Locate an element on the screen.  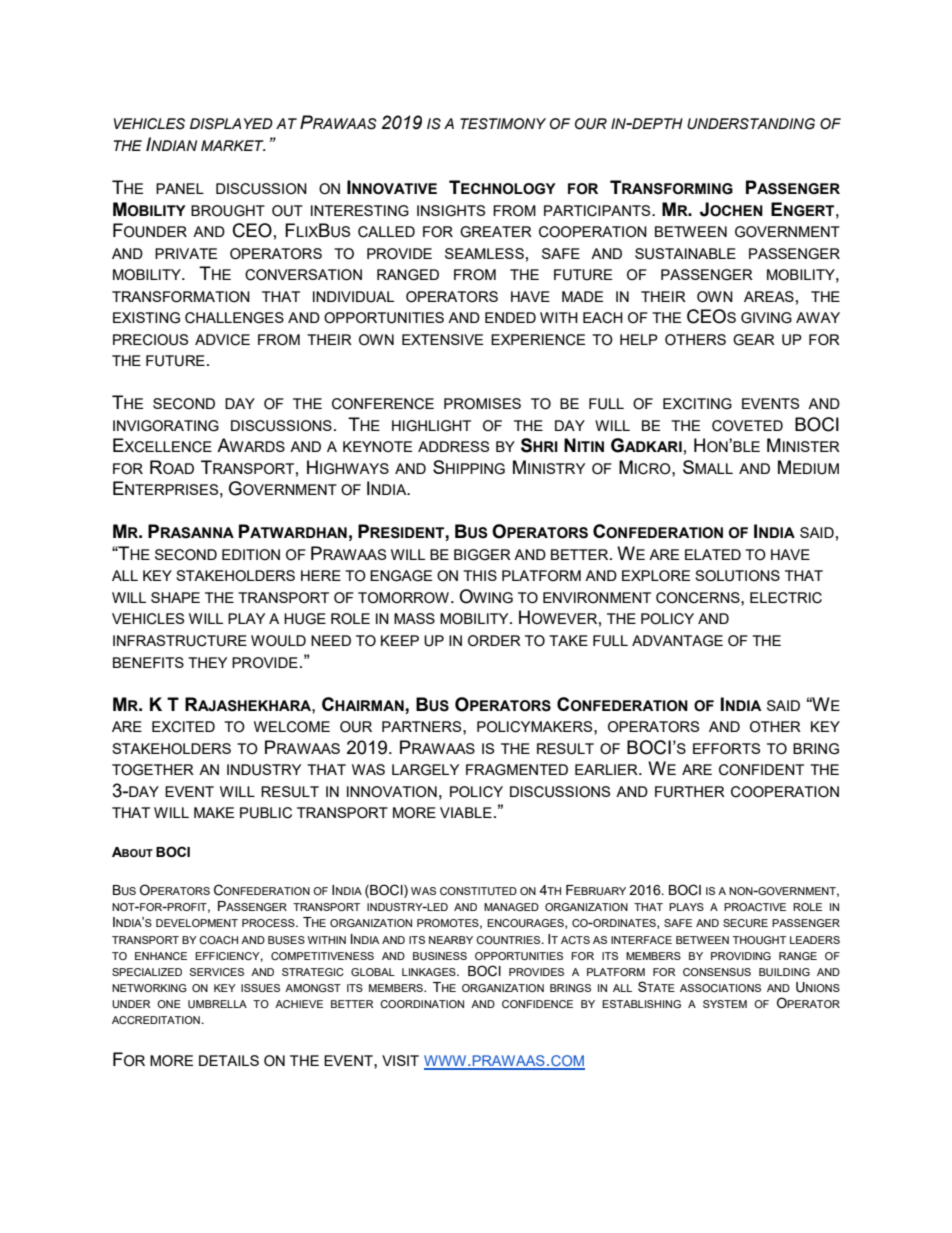
SUSTAINABLE is located at coordinates (685, 254).
